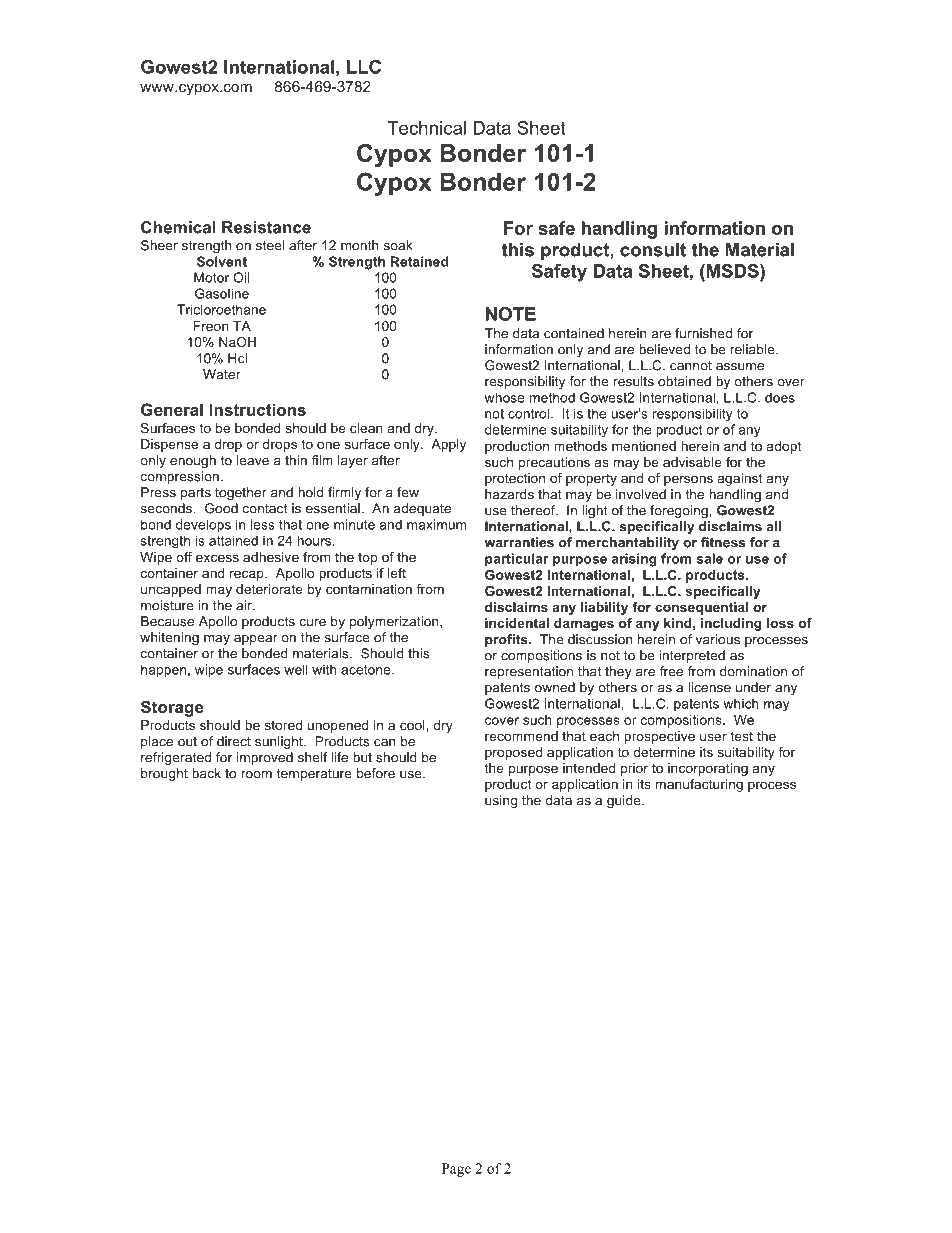 The image size is (952, 1233). I want to click on using, so click(501, 801).
